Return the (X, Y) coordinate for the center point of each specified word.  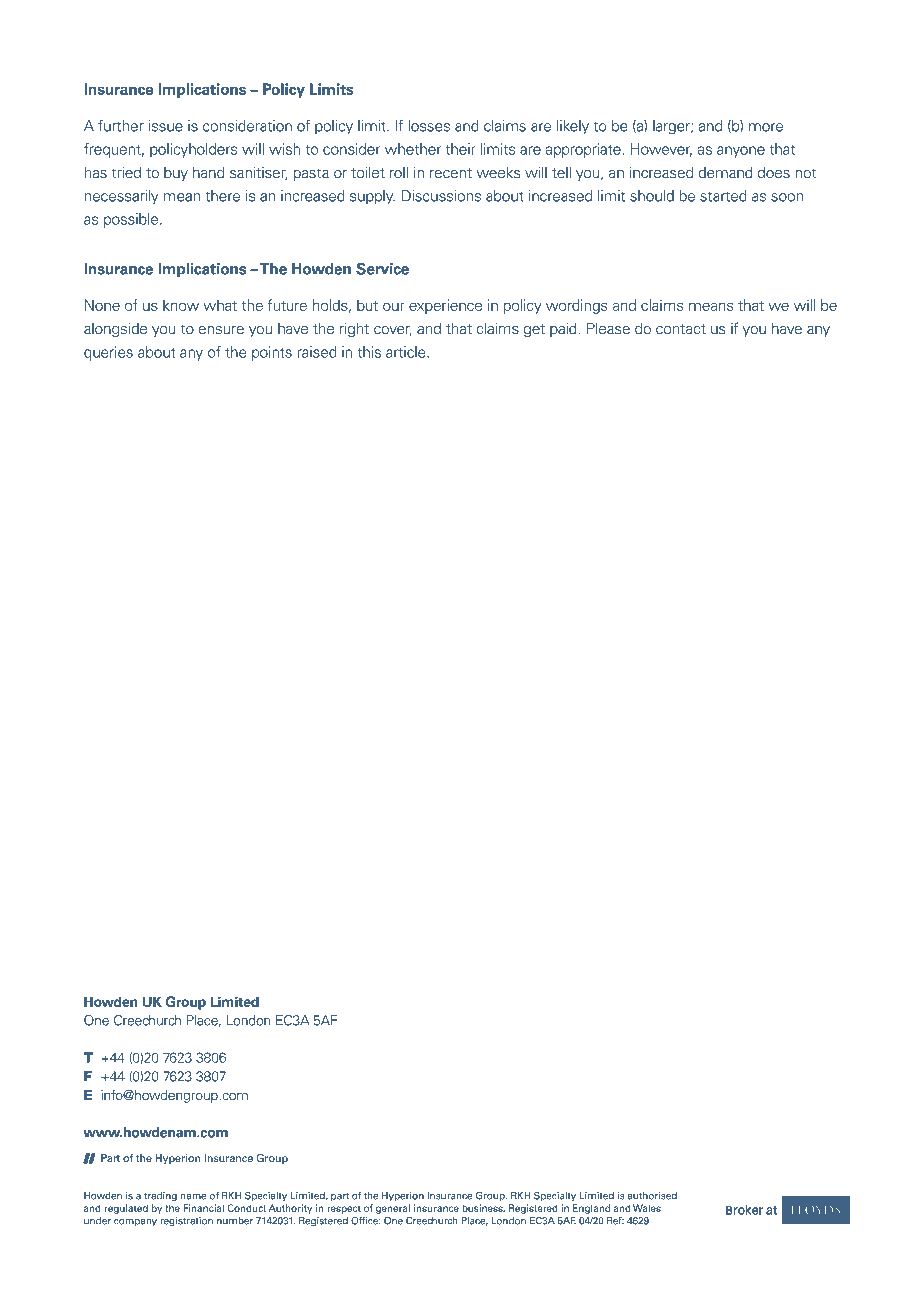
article (407, 352)
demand (725, 173)
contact (681, 329)
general (393, 1209)
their (460, 149)
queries (108, 353)
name (193, 1197)
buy (176, 174)
